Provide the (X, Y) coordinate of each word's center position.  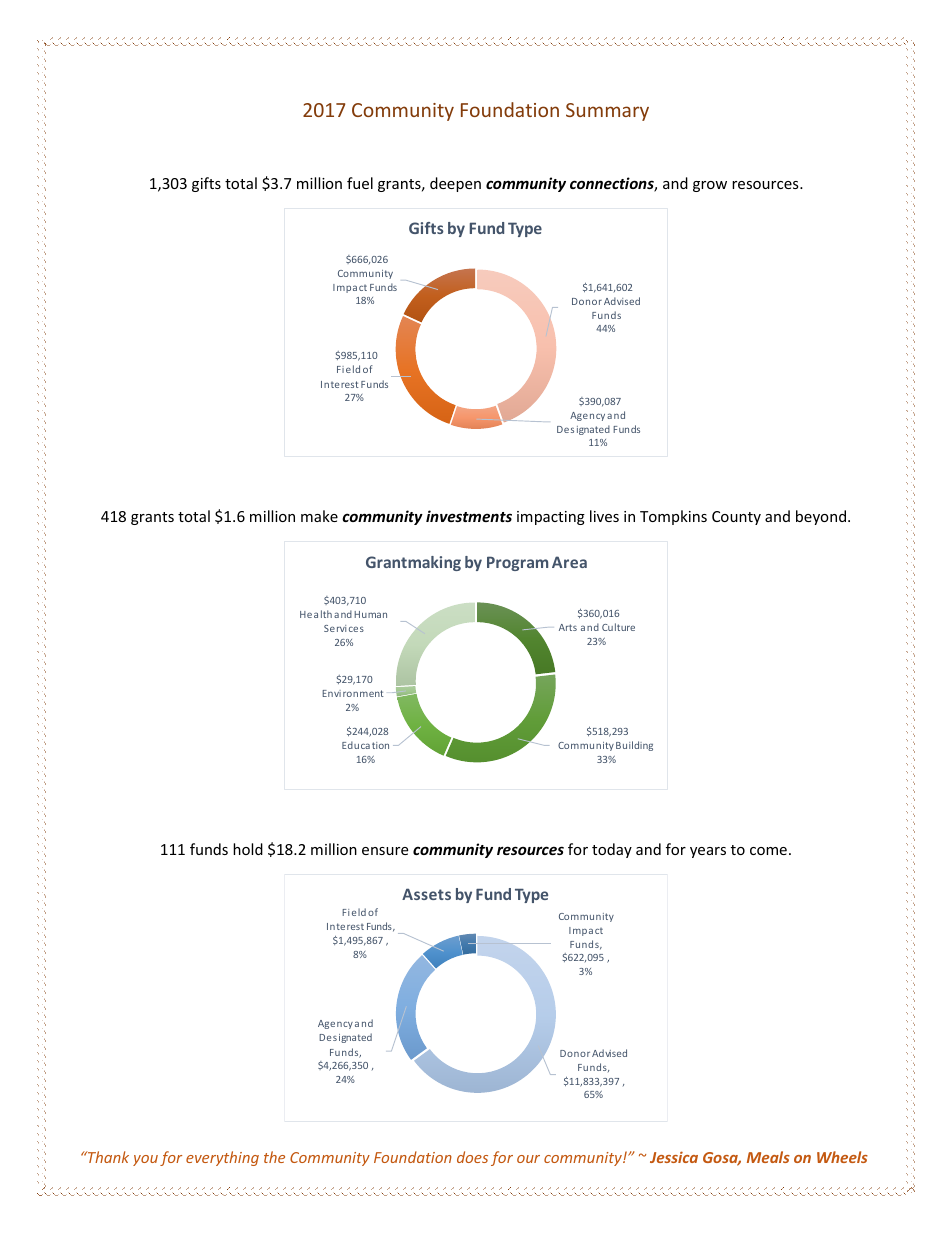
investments (469, 516)
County (736, 518)
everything (222, 1158)
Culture (618, 627)
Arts (568, 627)
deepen (455, 184)
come (768, 851)
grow (710, 186)
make (319, 516)
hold (248, 849)
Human (370, 614)
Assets (426, 894)
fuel (360, 183)
